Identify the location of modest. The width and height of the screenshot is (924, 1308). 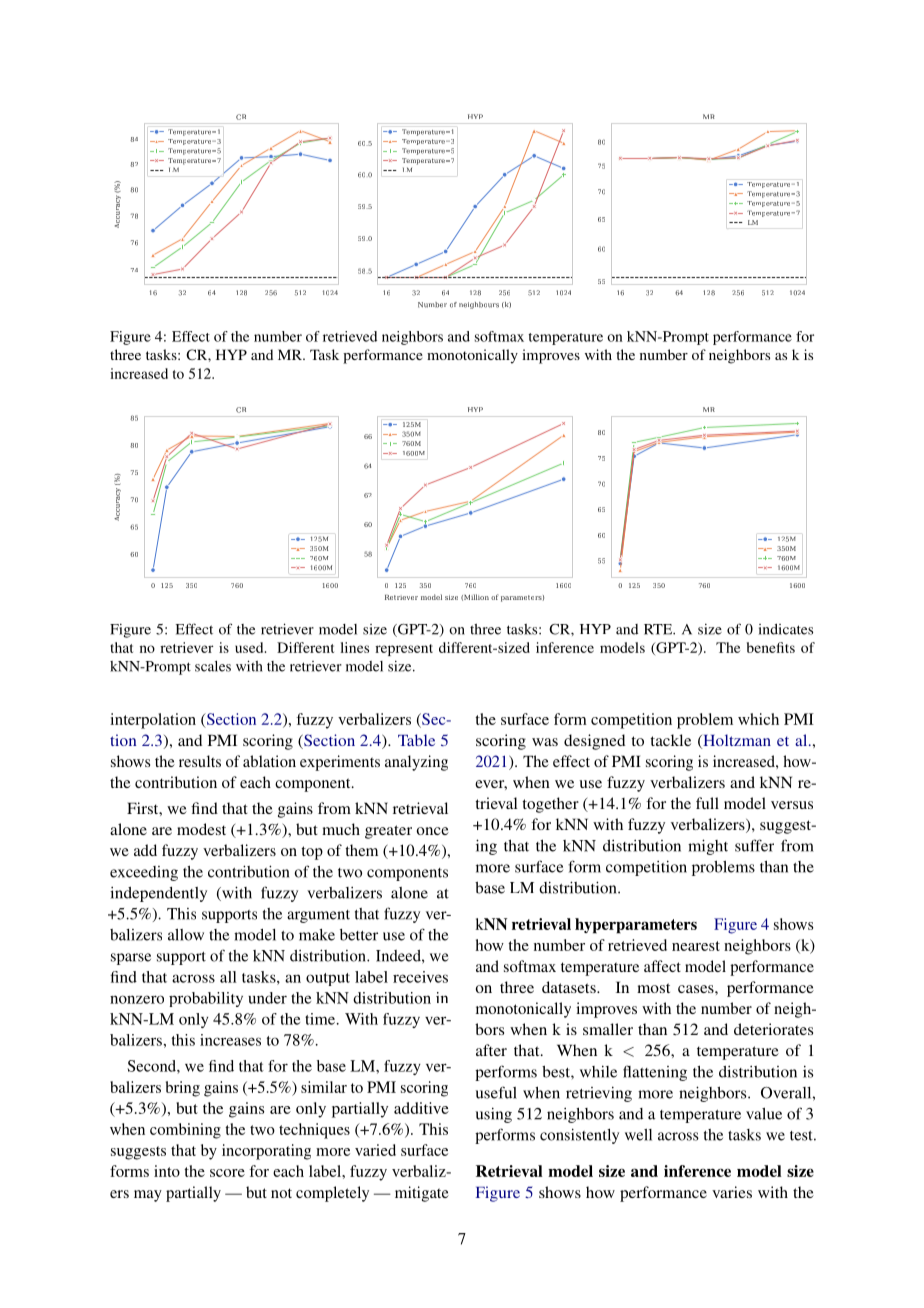
(201, 829).
